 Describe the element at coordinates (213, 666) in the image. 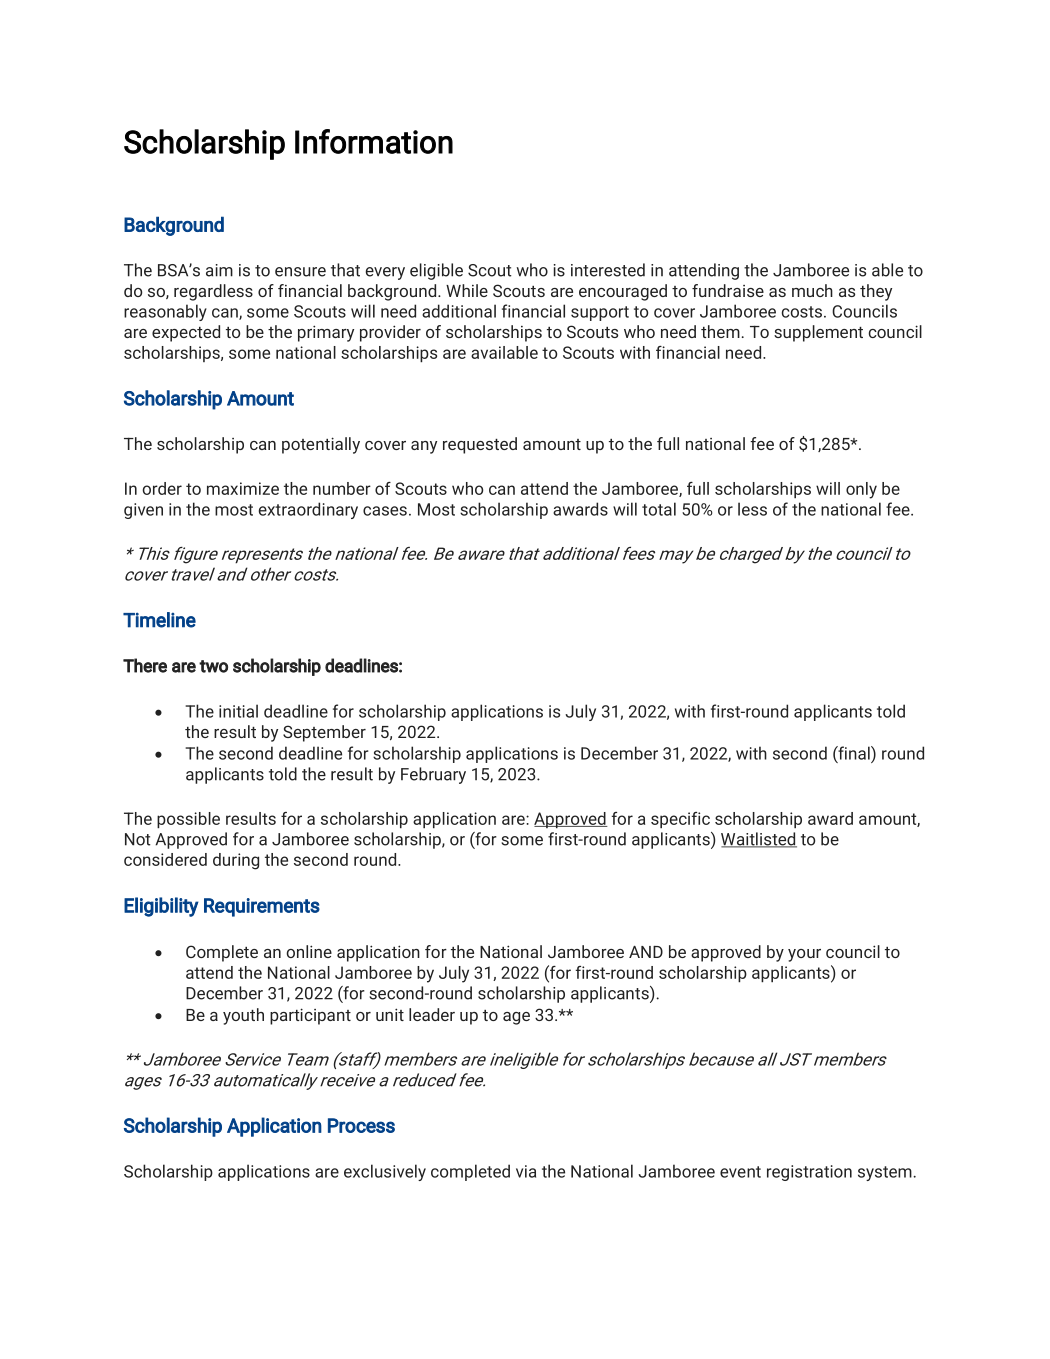

I see `two` at that location.
